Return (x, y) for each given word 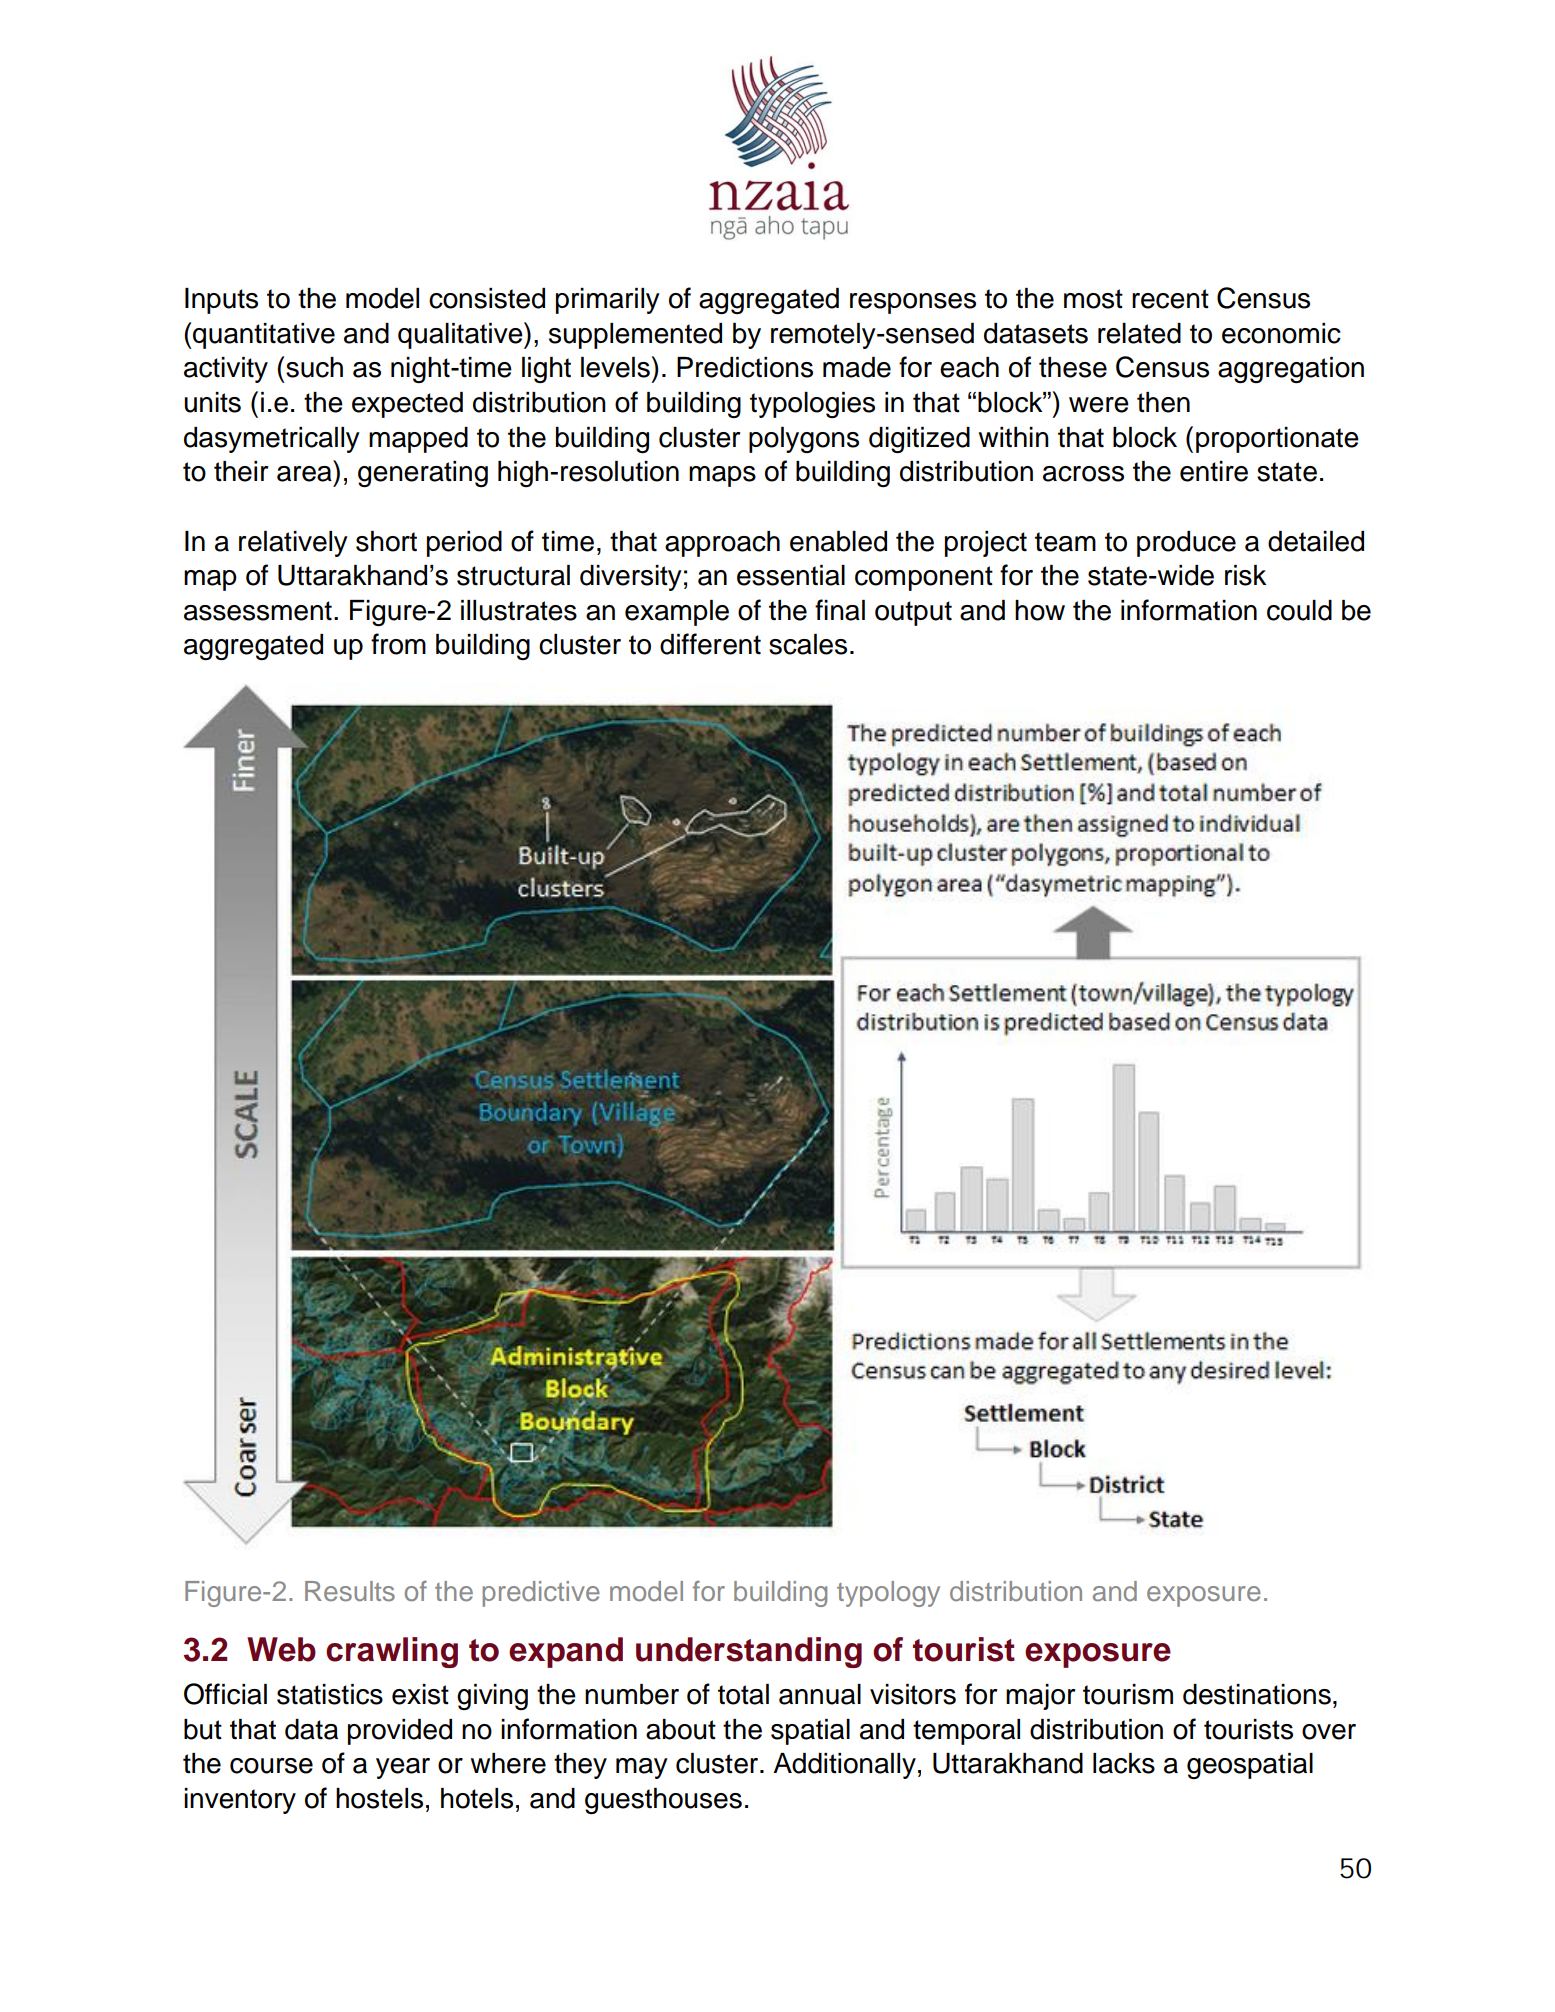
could (1299, 610)
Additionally (844, 1766)
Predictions (745, 367)
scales (808, 644)
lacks (1124, 1763)
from (398, 644)
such (314, 367)
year (403, 1768)
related (1139, 333)
